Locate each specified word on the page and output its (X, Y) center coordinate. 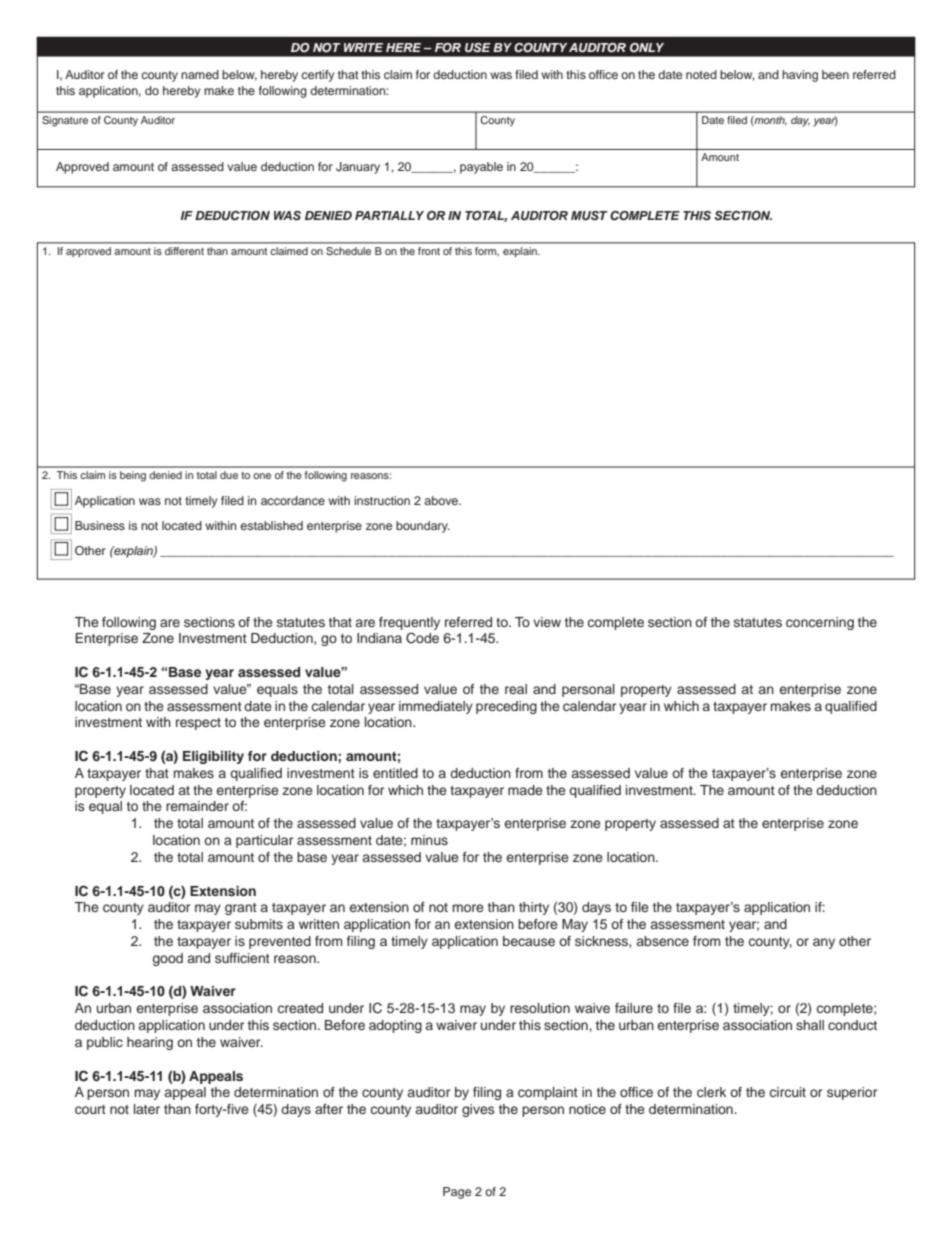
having (800, 76)
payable (481, 168)
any (824, 943)
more (468, 908)
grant (241, 909)
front (429, 251)
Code (422, 638)
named (200, 74)
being (133, 476)
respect (198, 724)
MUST (589, 216)
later (147, 1109)
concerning (820, 623)
